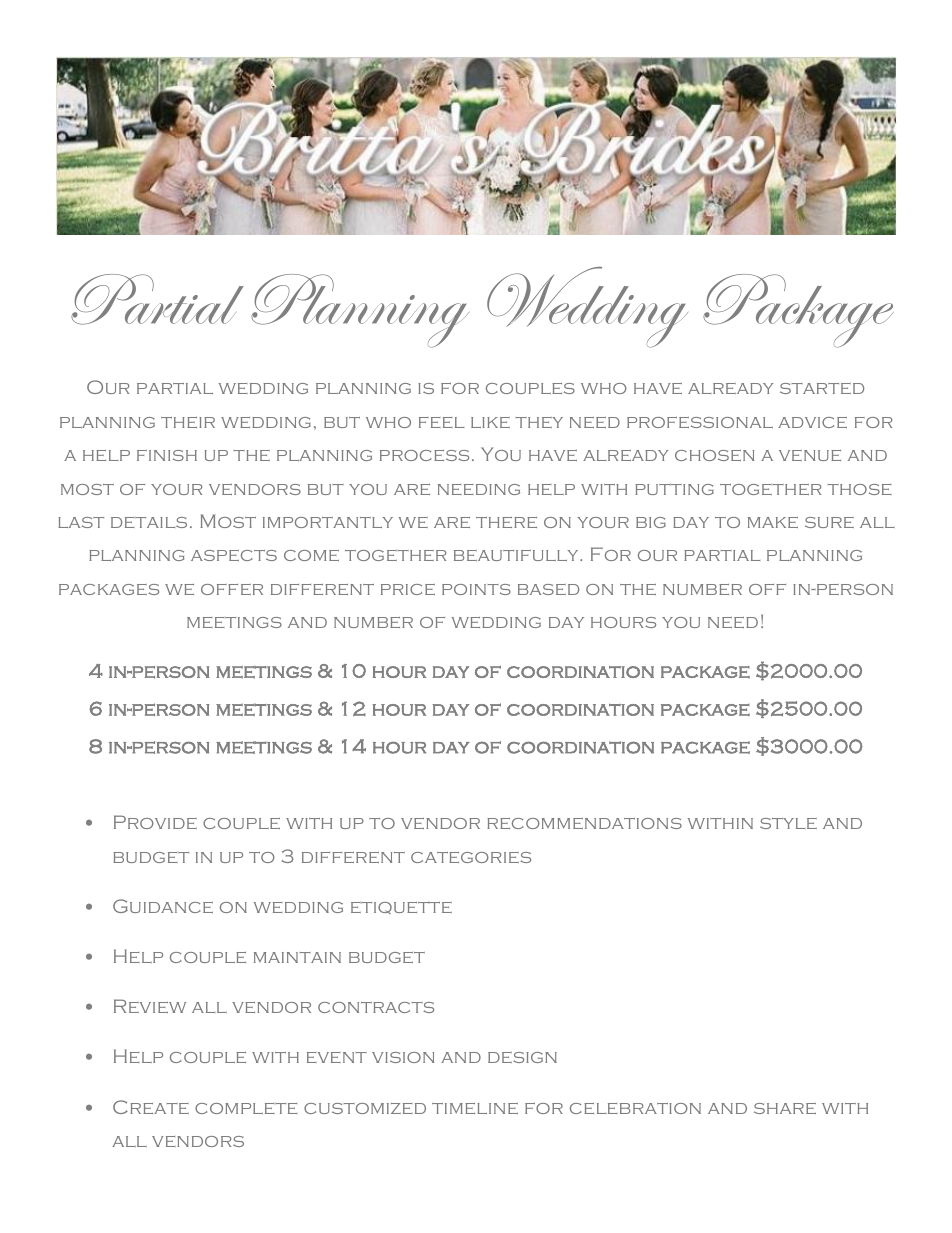  What do you see at coordinates (773, 522) in the document?
I see `make` at bounding box center [773, 522].
